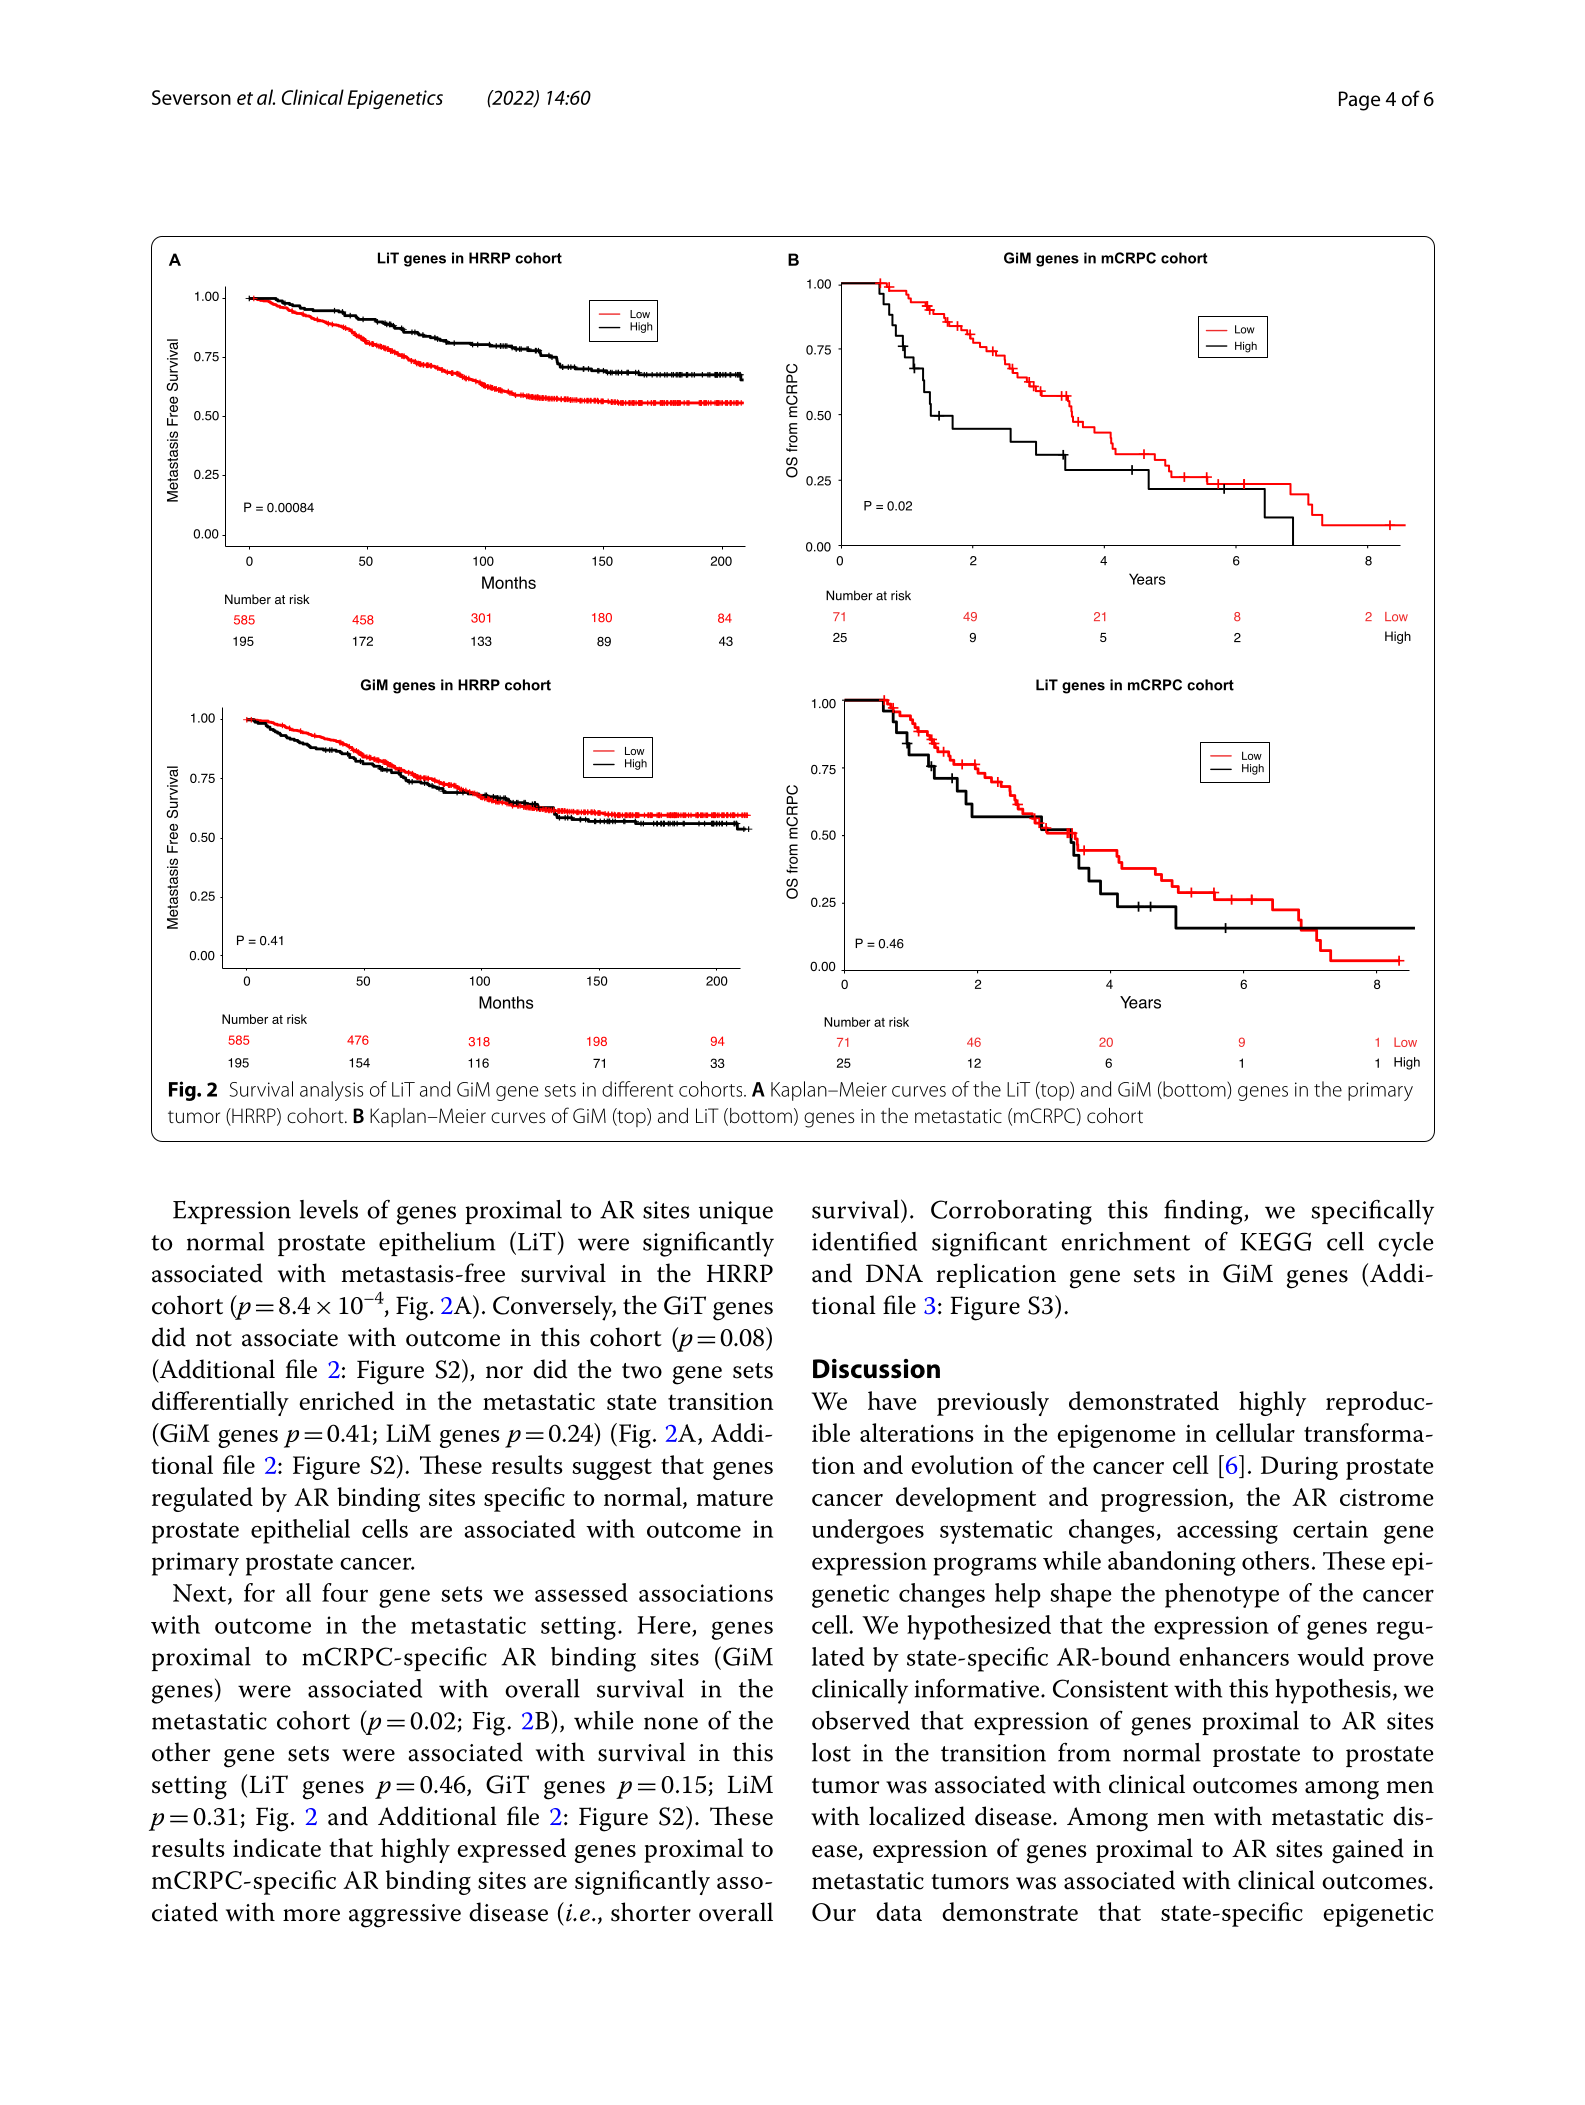 This document has width=1585, height=2105. Describe the element at coordinates (331, 1091) in the document. I see `analysis` at that location.
